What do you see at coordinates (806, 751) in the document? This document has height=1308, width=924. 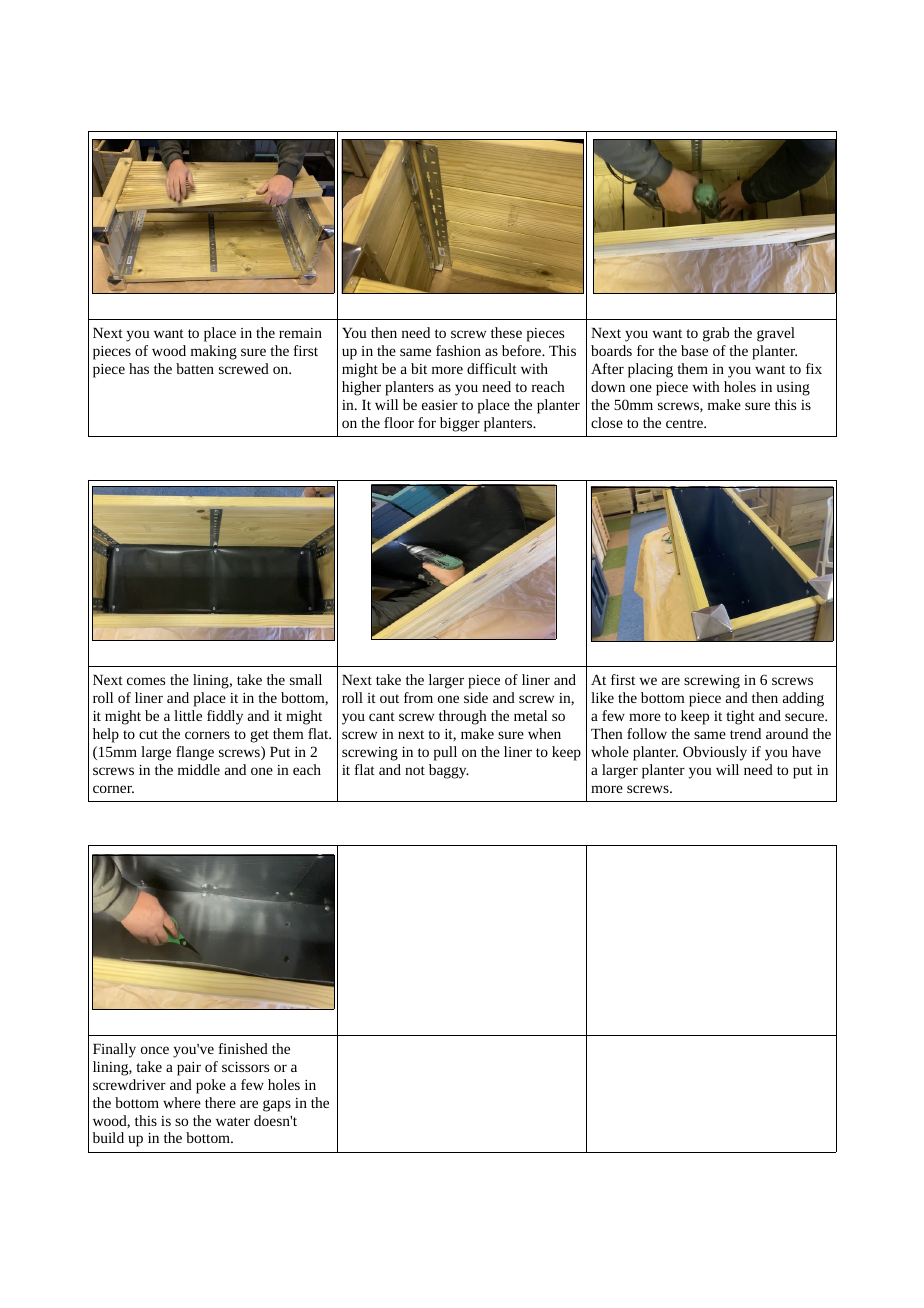 I see `have` at bounding box center [806, 751].
